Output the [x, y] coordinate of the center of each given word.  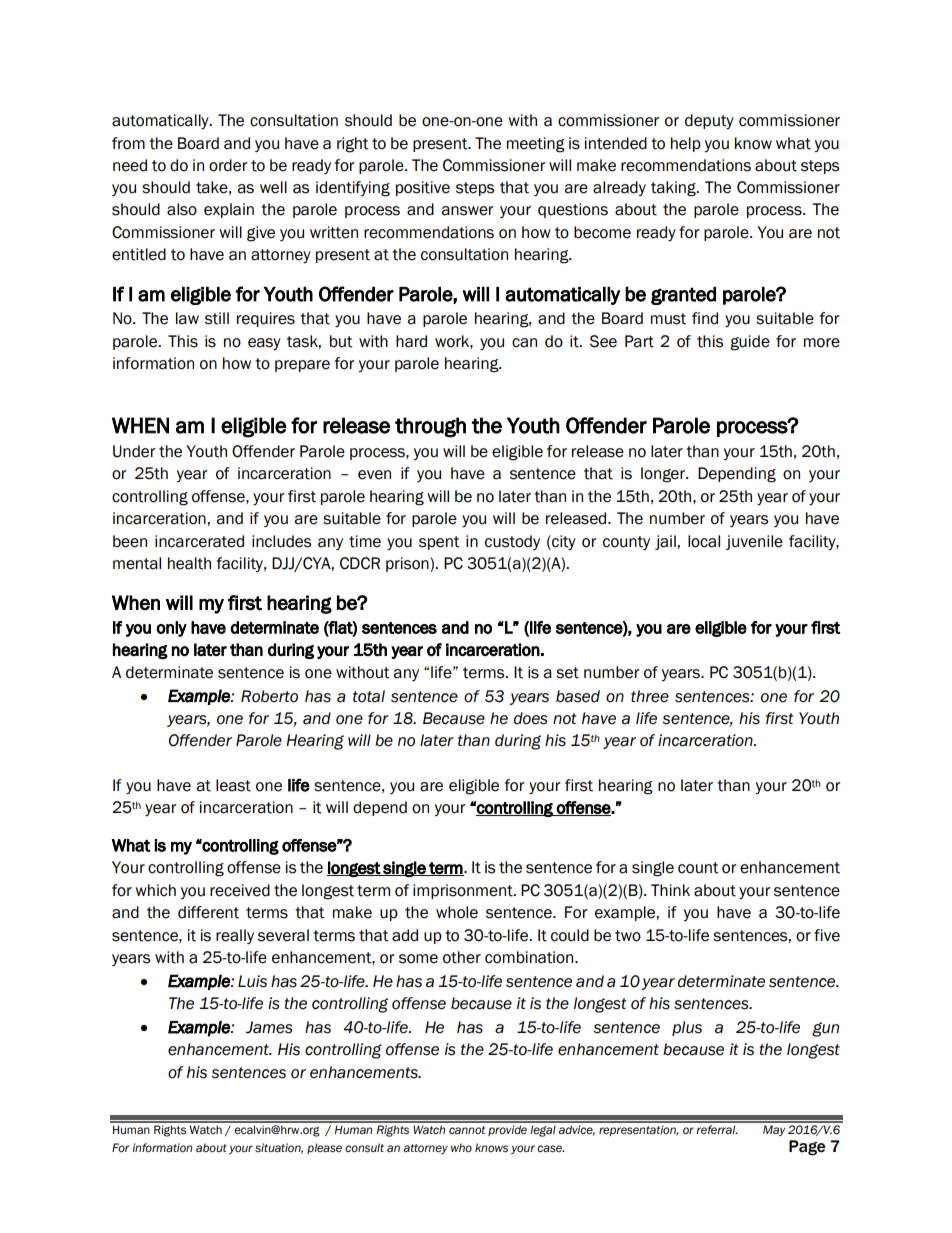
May [774, 1130]
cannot [467, 1130]
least [233, 785]
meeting [536, 145]
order [228, 165]
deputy [709, 121]
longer [664, 475]
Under [134, 451]
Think [670, 890]
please [324, 1148]
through [430, 427]
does [530, 718]
